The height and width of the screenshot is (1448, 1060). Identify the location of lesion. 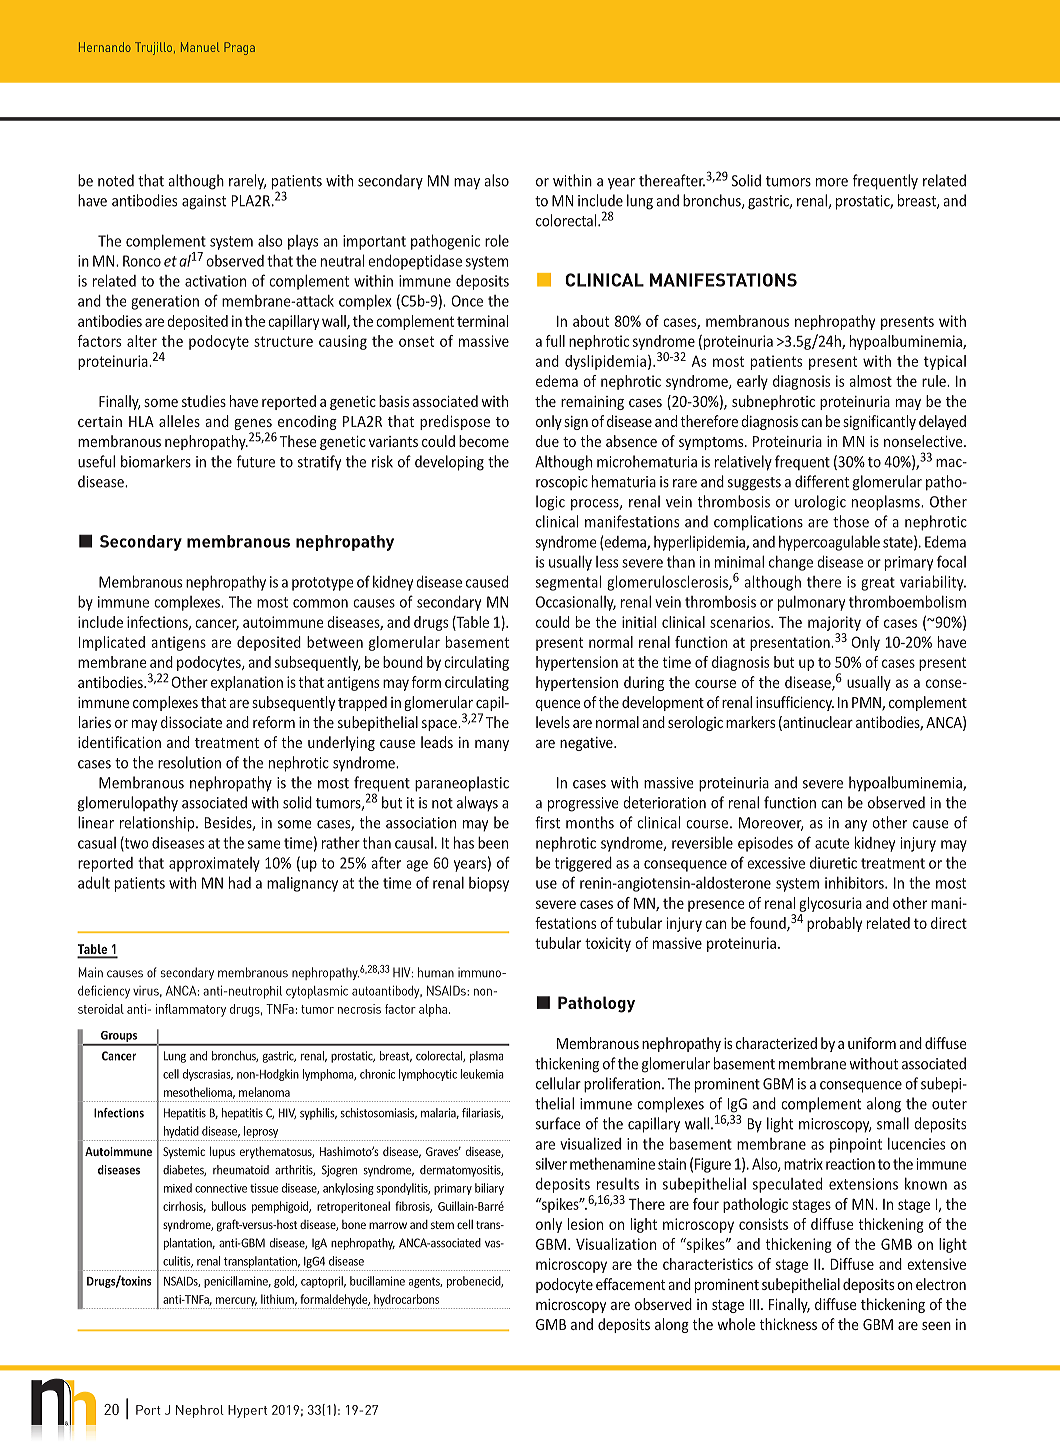
(585, 1224).
